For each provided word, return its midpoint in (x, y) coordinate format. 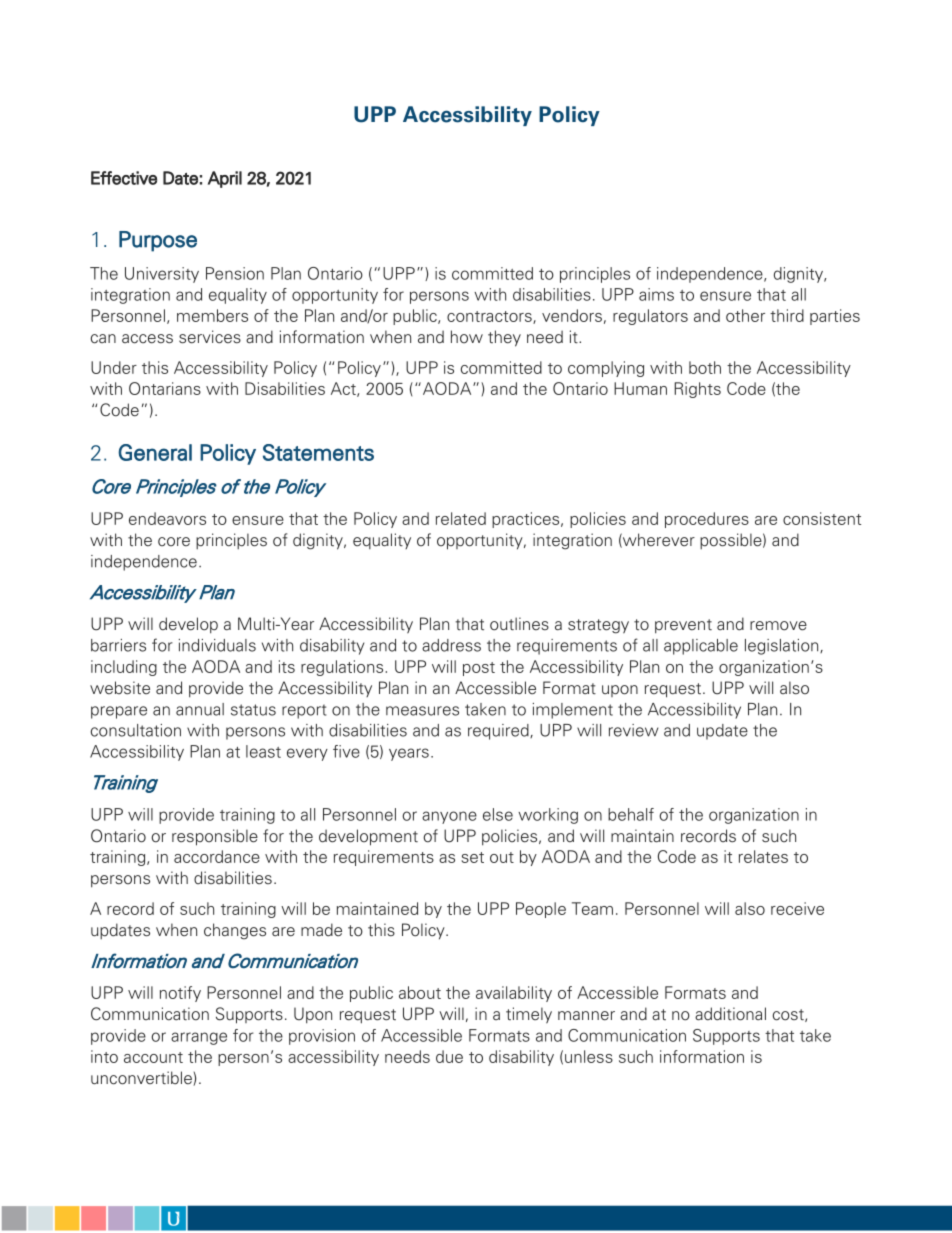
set (472, 857)
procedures (707, 520)
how (467, 336)
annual (200, 709)
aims (656, 294)
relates (763, 856)
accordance (217, 856)
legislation (783, 647)
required (499, 732)
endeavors (167, 518)
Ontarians (165, 388)
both (705, 367)
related (461, 518)
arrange (199, 1038)
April (225, 179)
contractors (490, 317)
